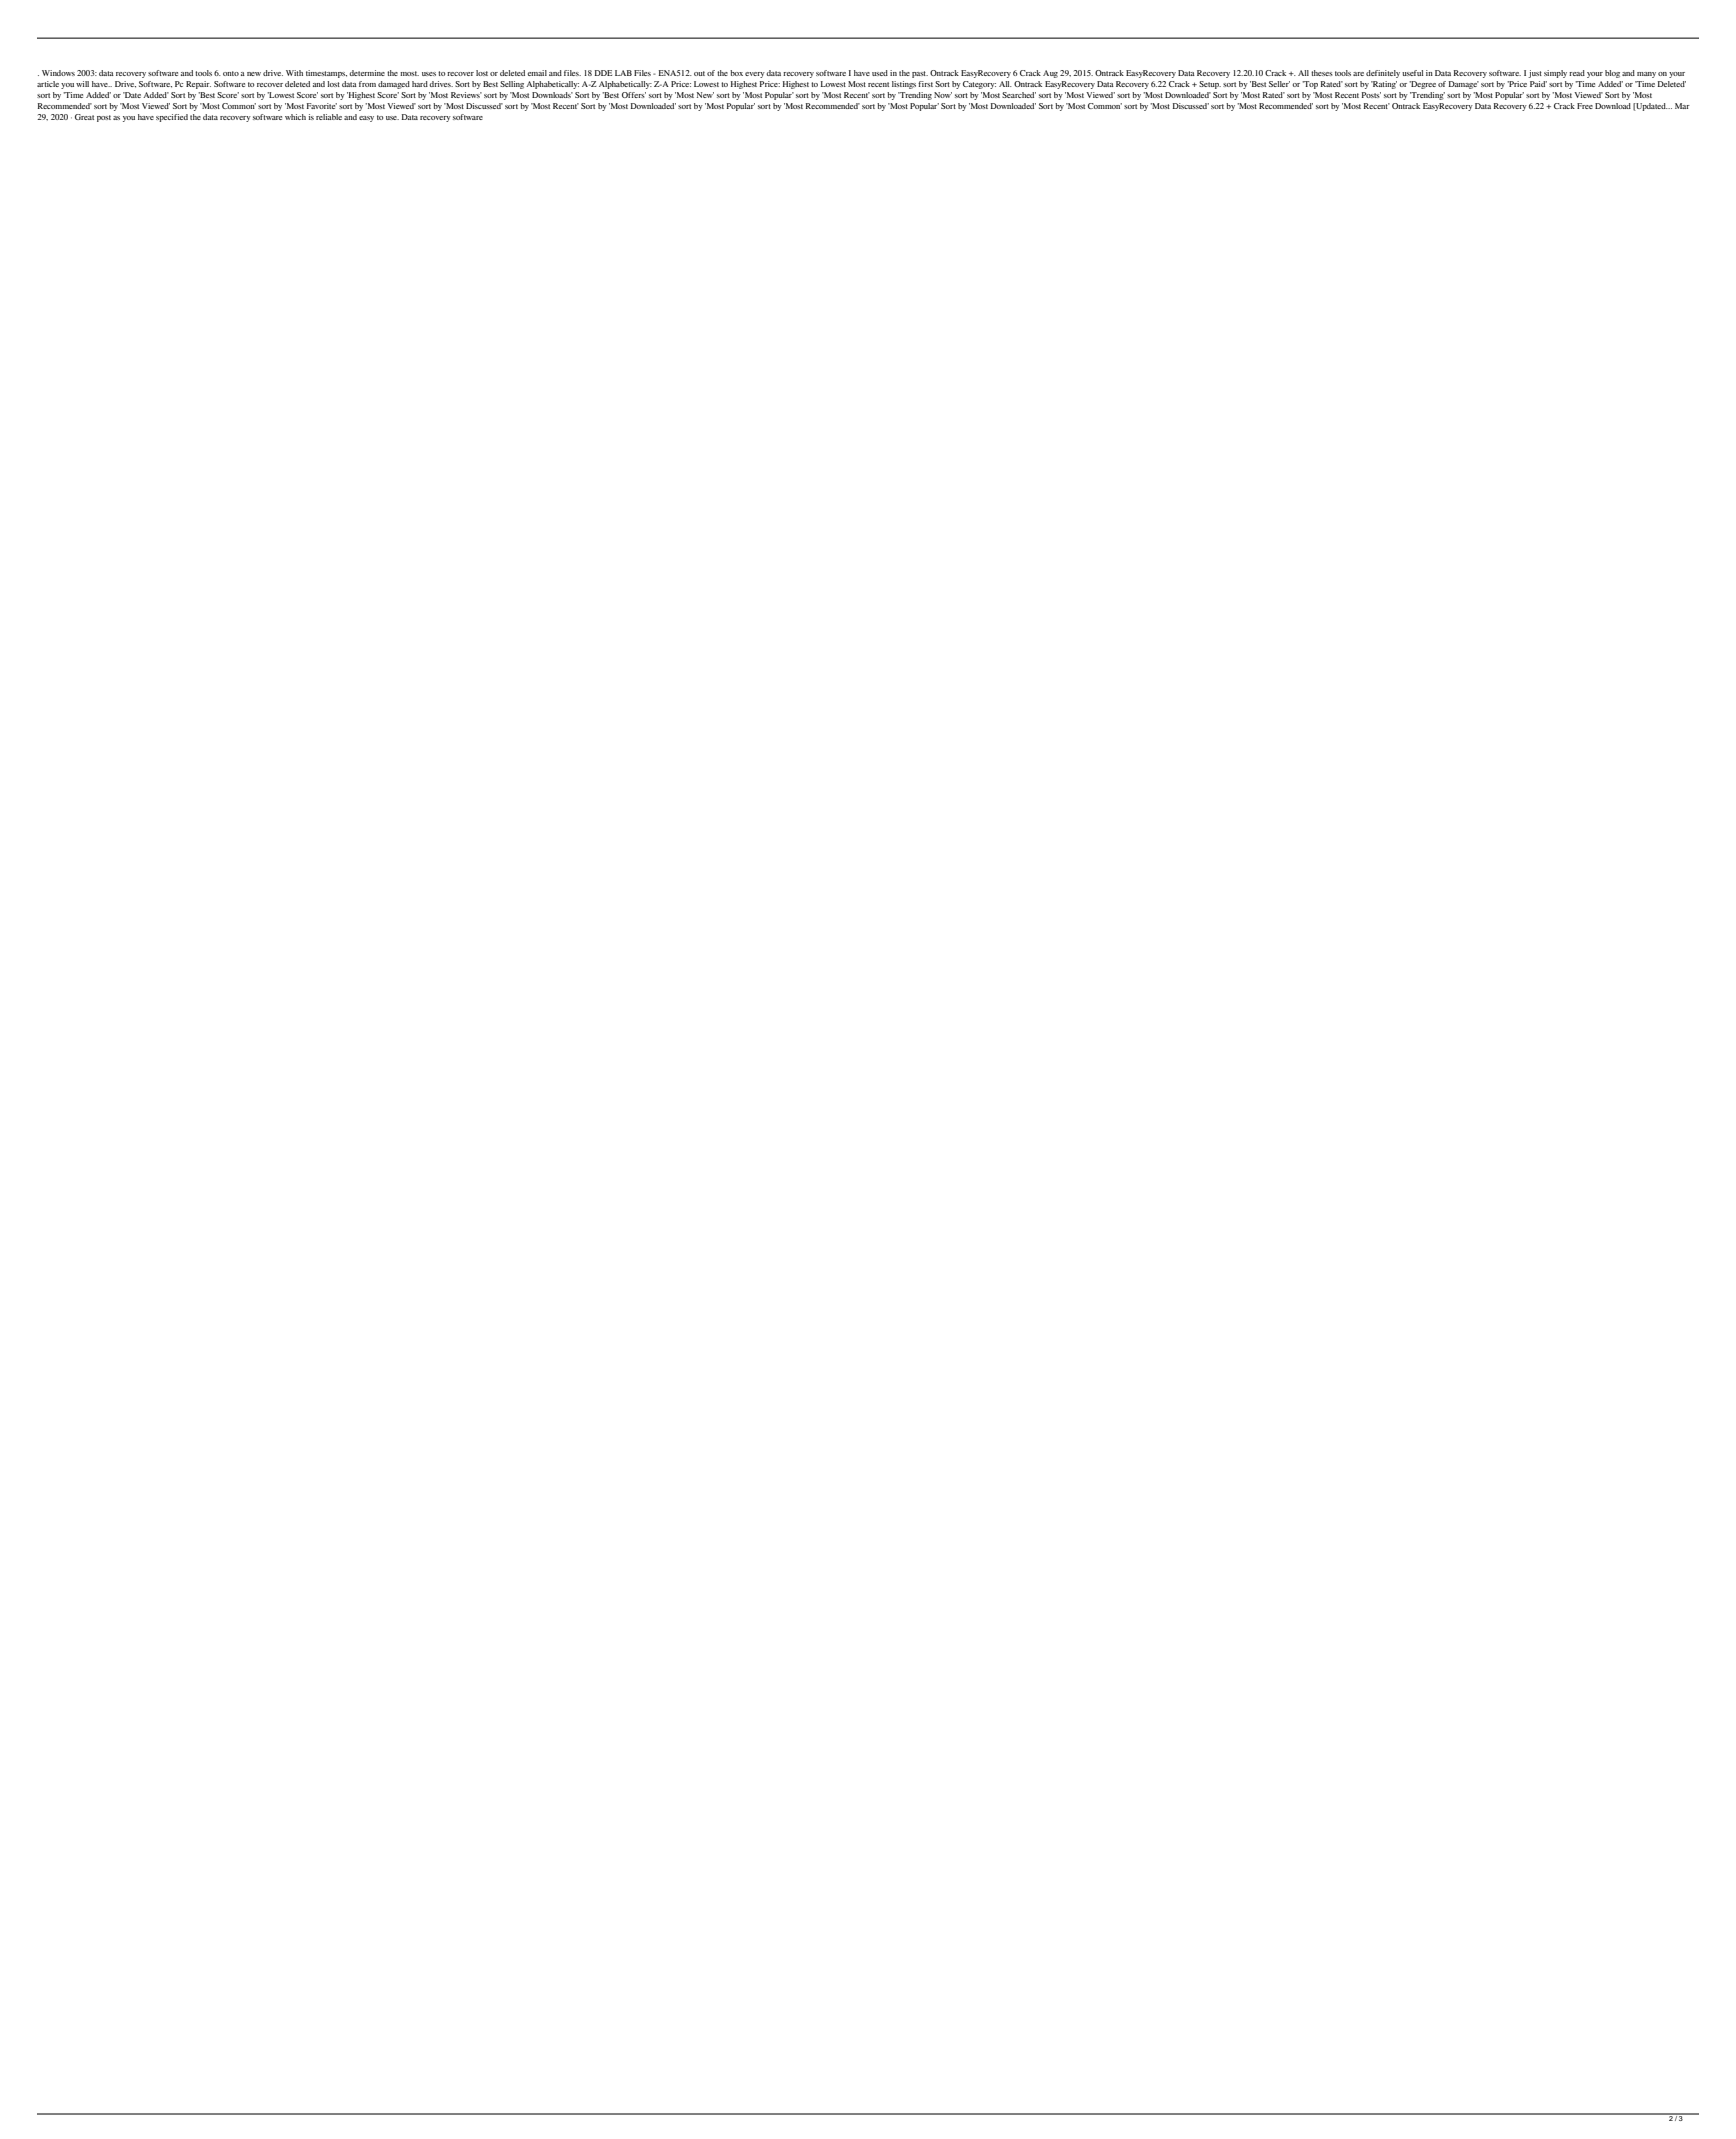 This screenshot has width=1736, height=2139. I want to click on just, so click(1535, 74).
